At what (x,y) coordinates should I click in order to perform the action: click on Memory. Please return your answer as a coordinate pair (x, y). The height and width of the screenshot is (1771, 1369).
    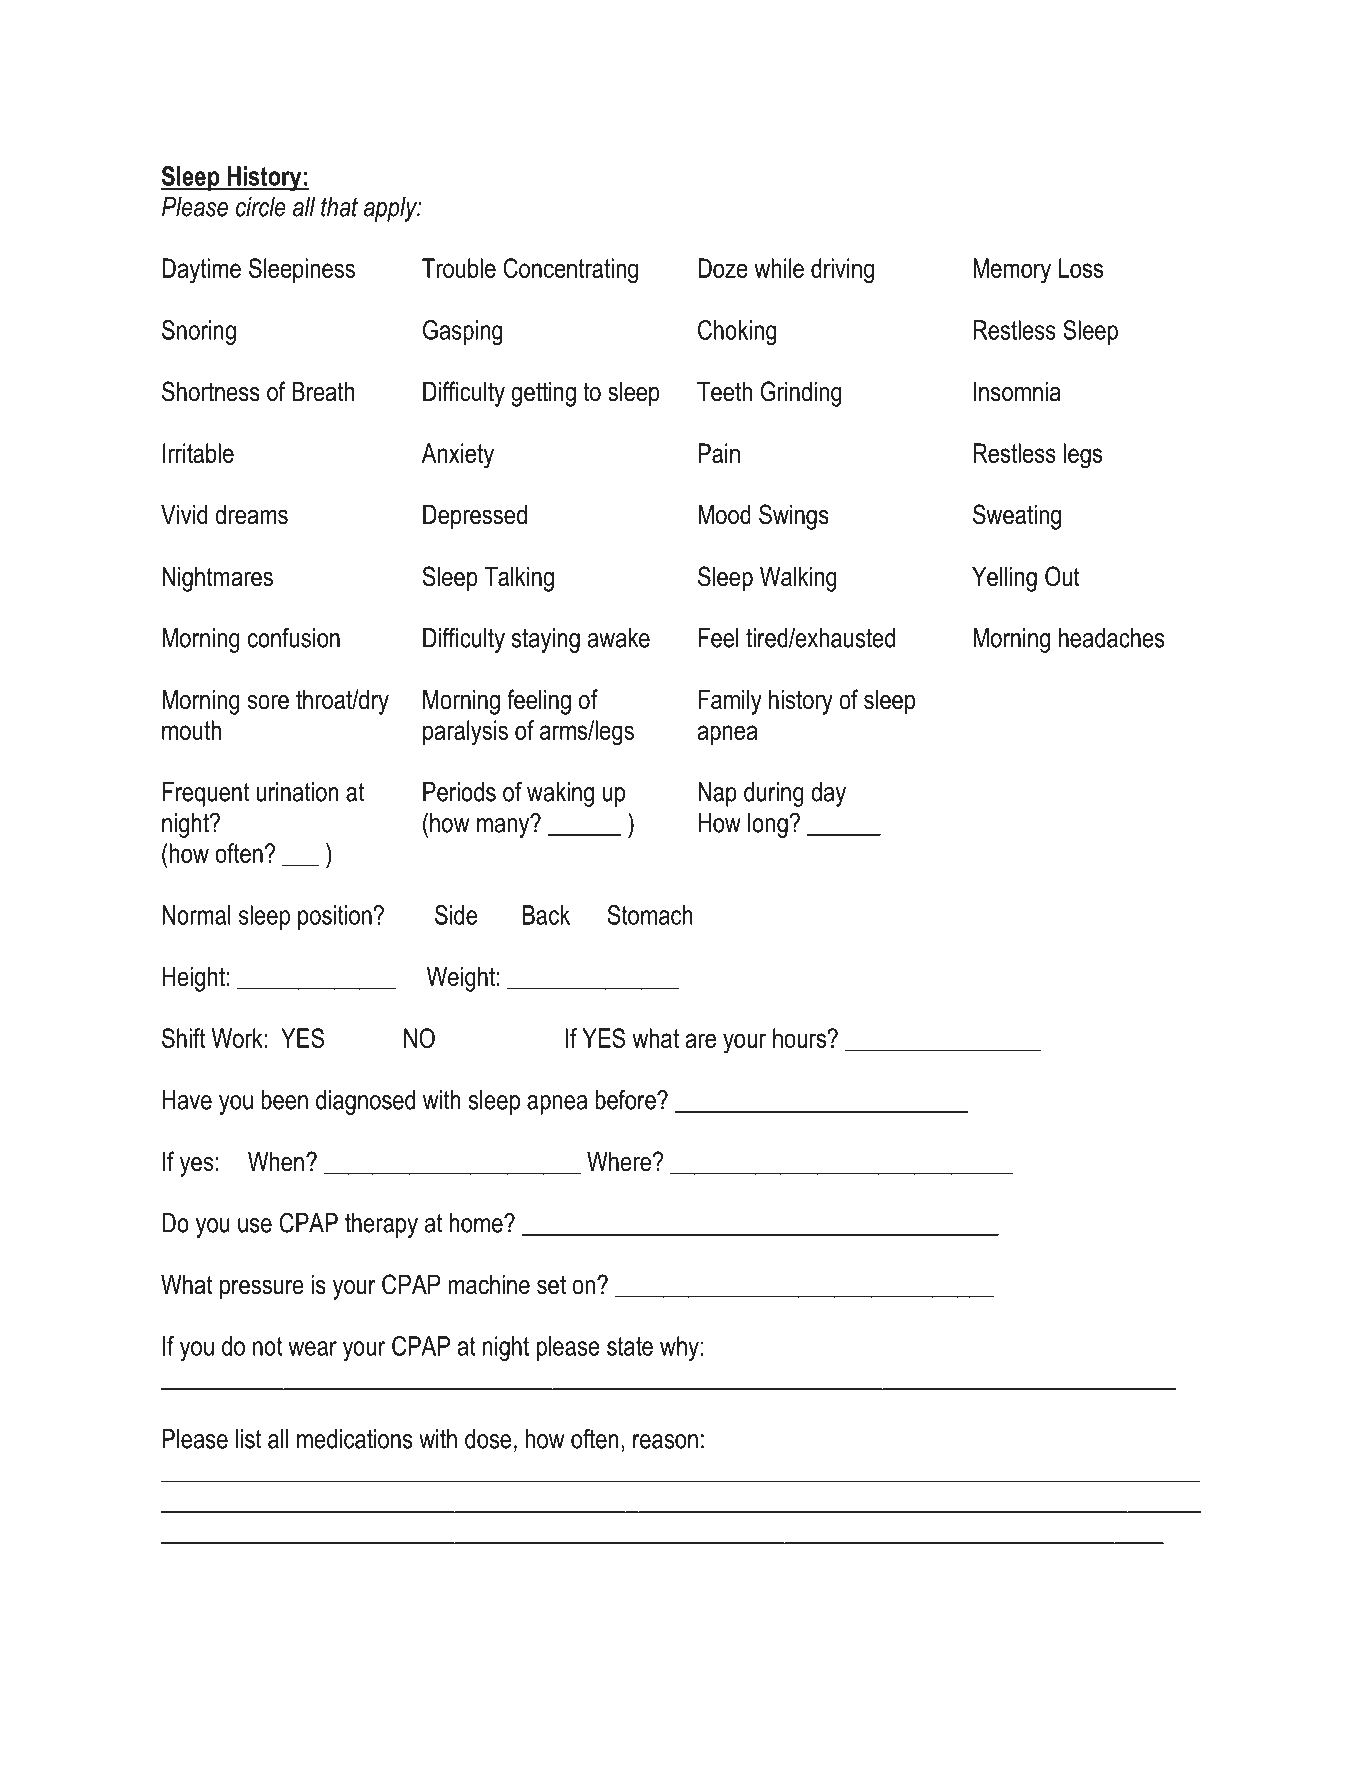
    Looking at the image, I should click on (1012, 271).
